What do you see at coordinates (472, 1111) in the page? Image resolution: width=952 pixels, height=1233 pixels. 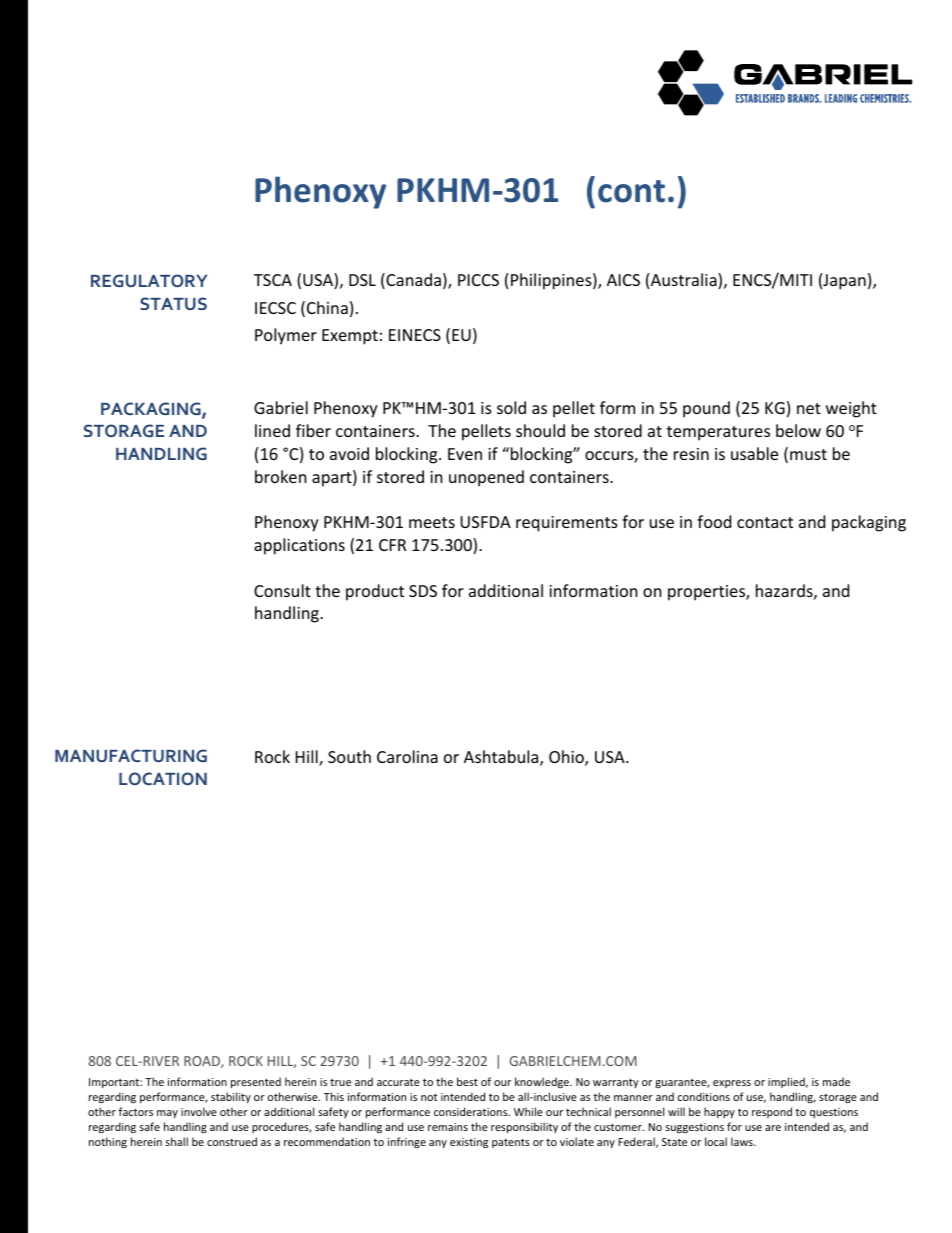 I see `considerations` at bounding box center [472, 1111].
